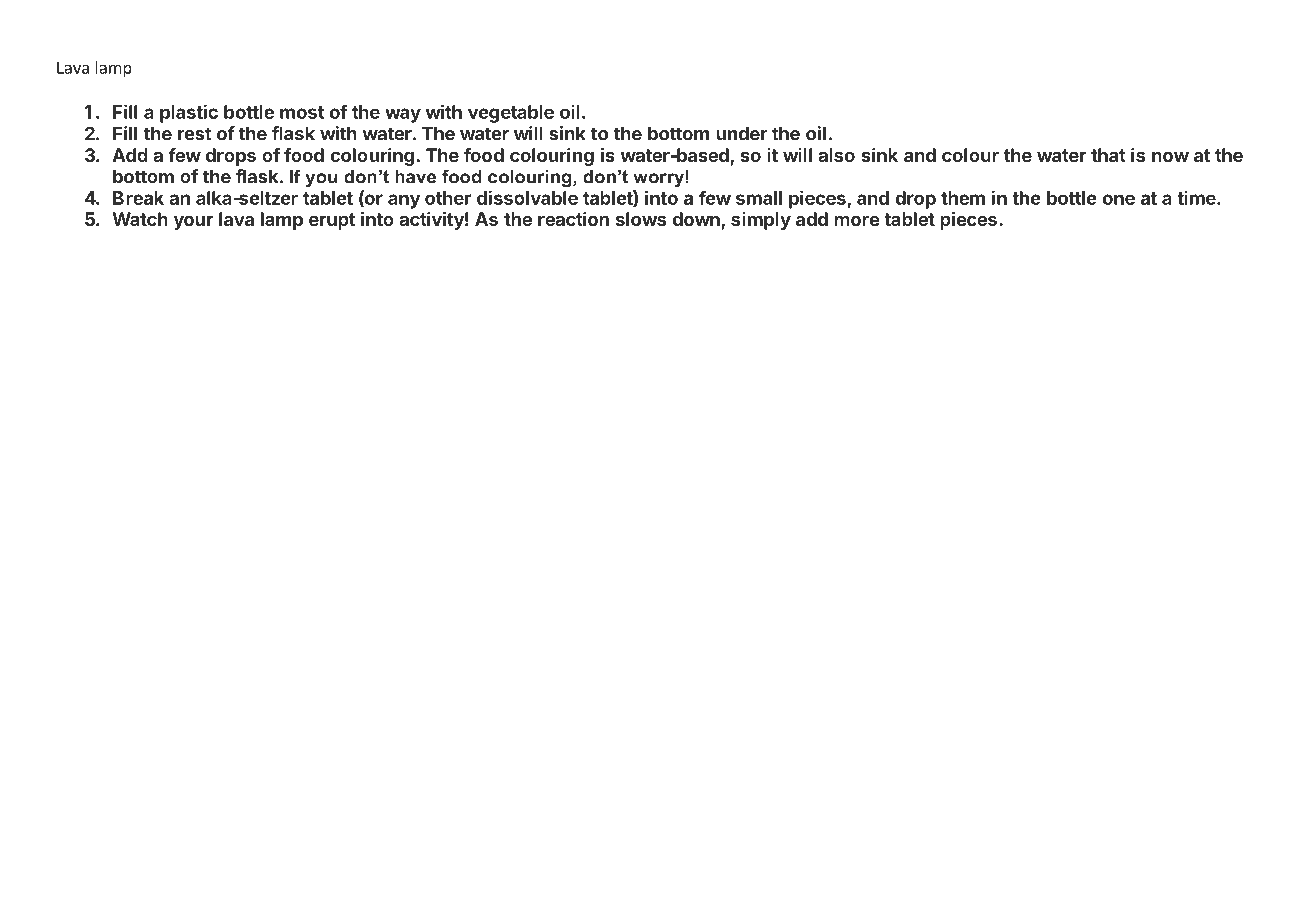 The width and height of the screenshot is (1308, 924). I want to click on now, so click(1170, 156).
